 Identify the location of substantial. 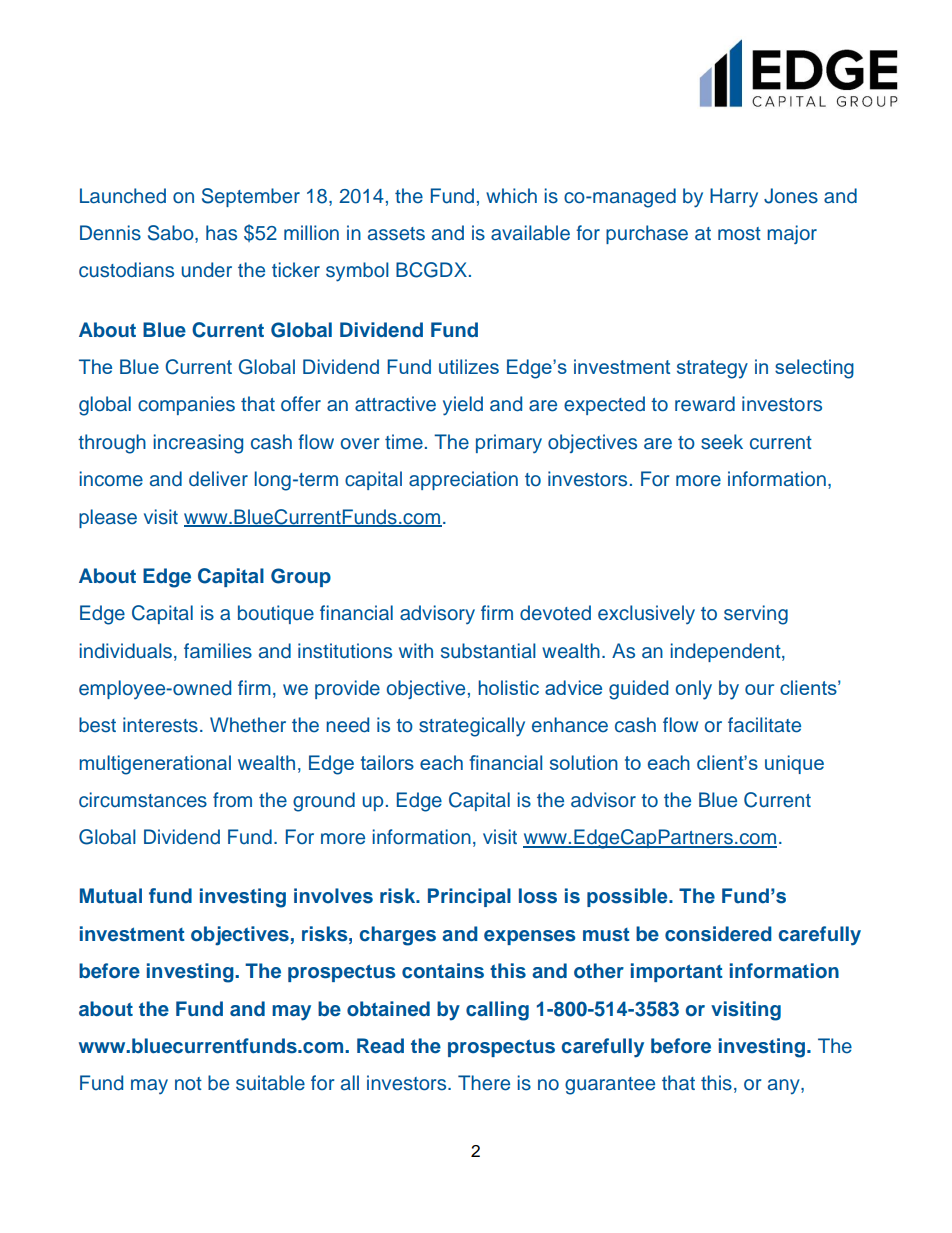
(488, 651).
